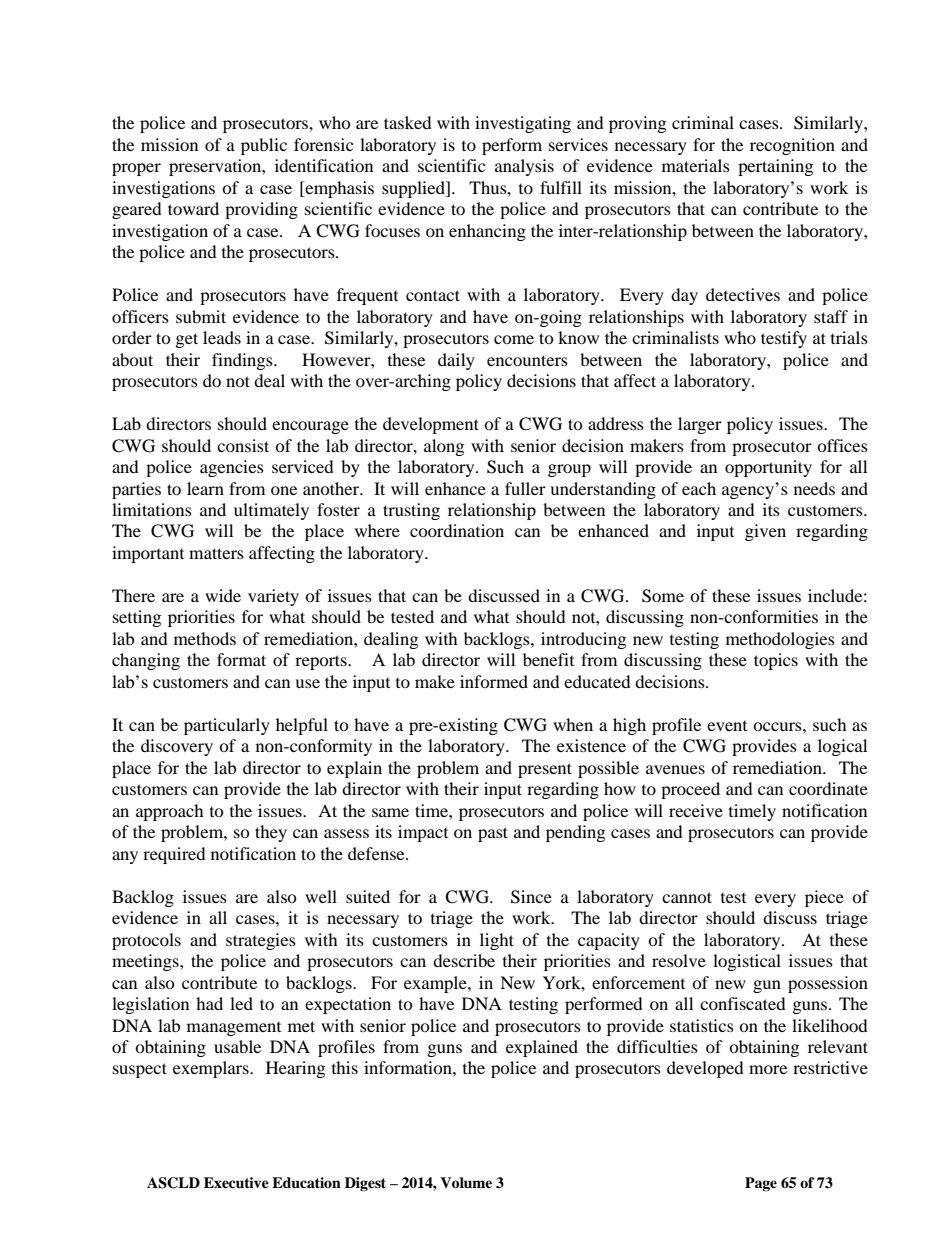 Image resolution: width=952 pixels, height=1233 pixels. Describe the element at coordinates (545, 770) in the page. I see `present` at that location.
